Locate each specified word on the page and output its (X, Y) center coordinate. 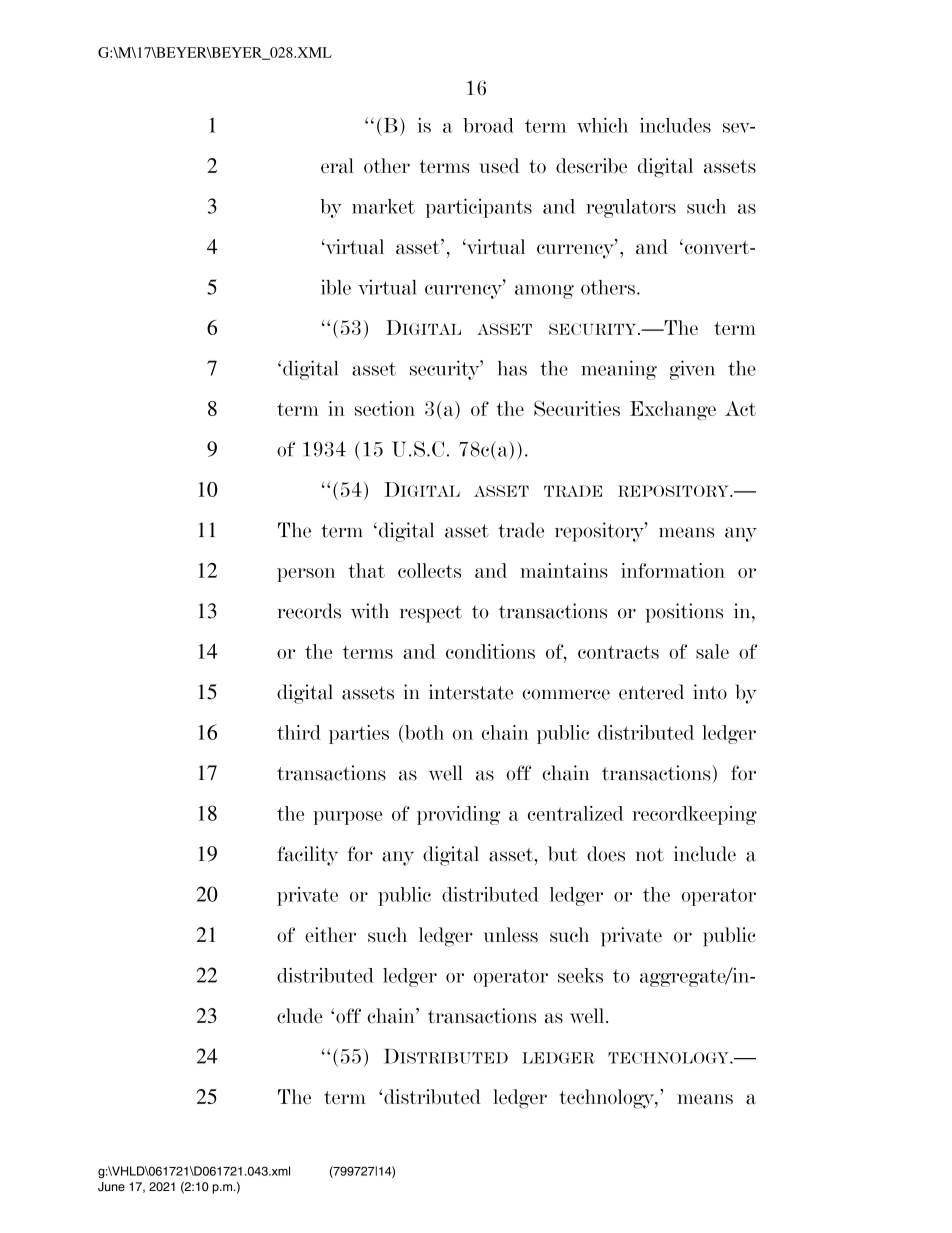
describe (591, 166)
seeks (580, 975)
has (512, 368)
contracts (618, 652)
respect (431, 614)
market (383, 206)
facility (307, 856)
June (111, 1187)
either (330, 935)
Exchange (673, 410)
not (650, 855)
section (385, 408)
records (309, 611)
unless (511, 935)
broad (488, 125)
